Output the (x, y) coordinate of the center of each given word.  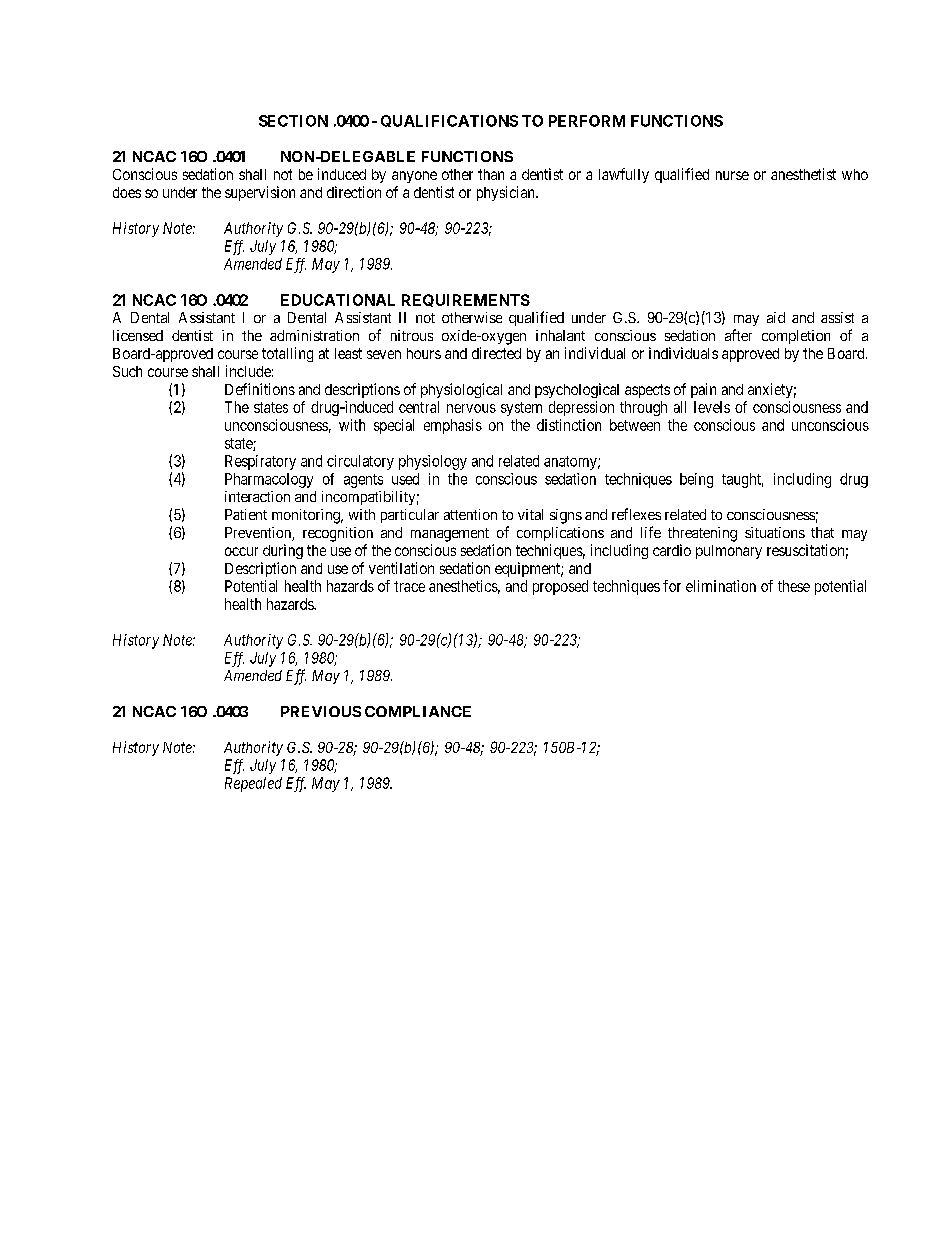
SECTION (293, 121)
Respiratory (260, 462)
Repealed (253, 784)
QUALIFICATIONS (449, 121)
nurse (732, 175)
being (696, 480)
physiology (433, 462)
